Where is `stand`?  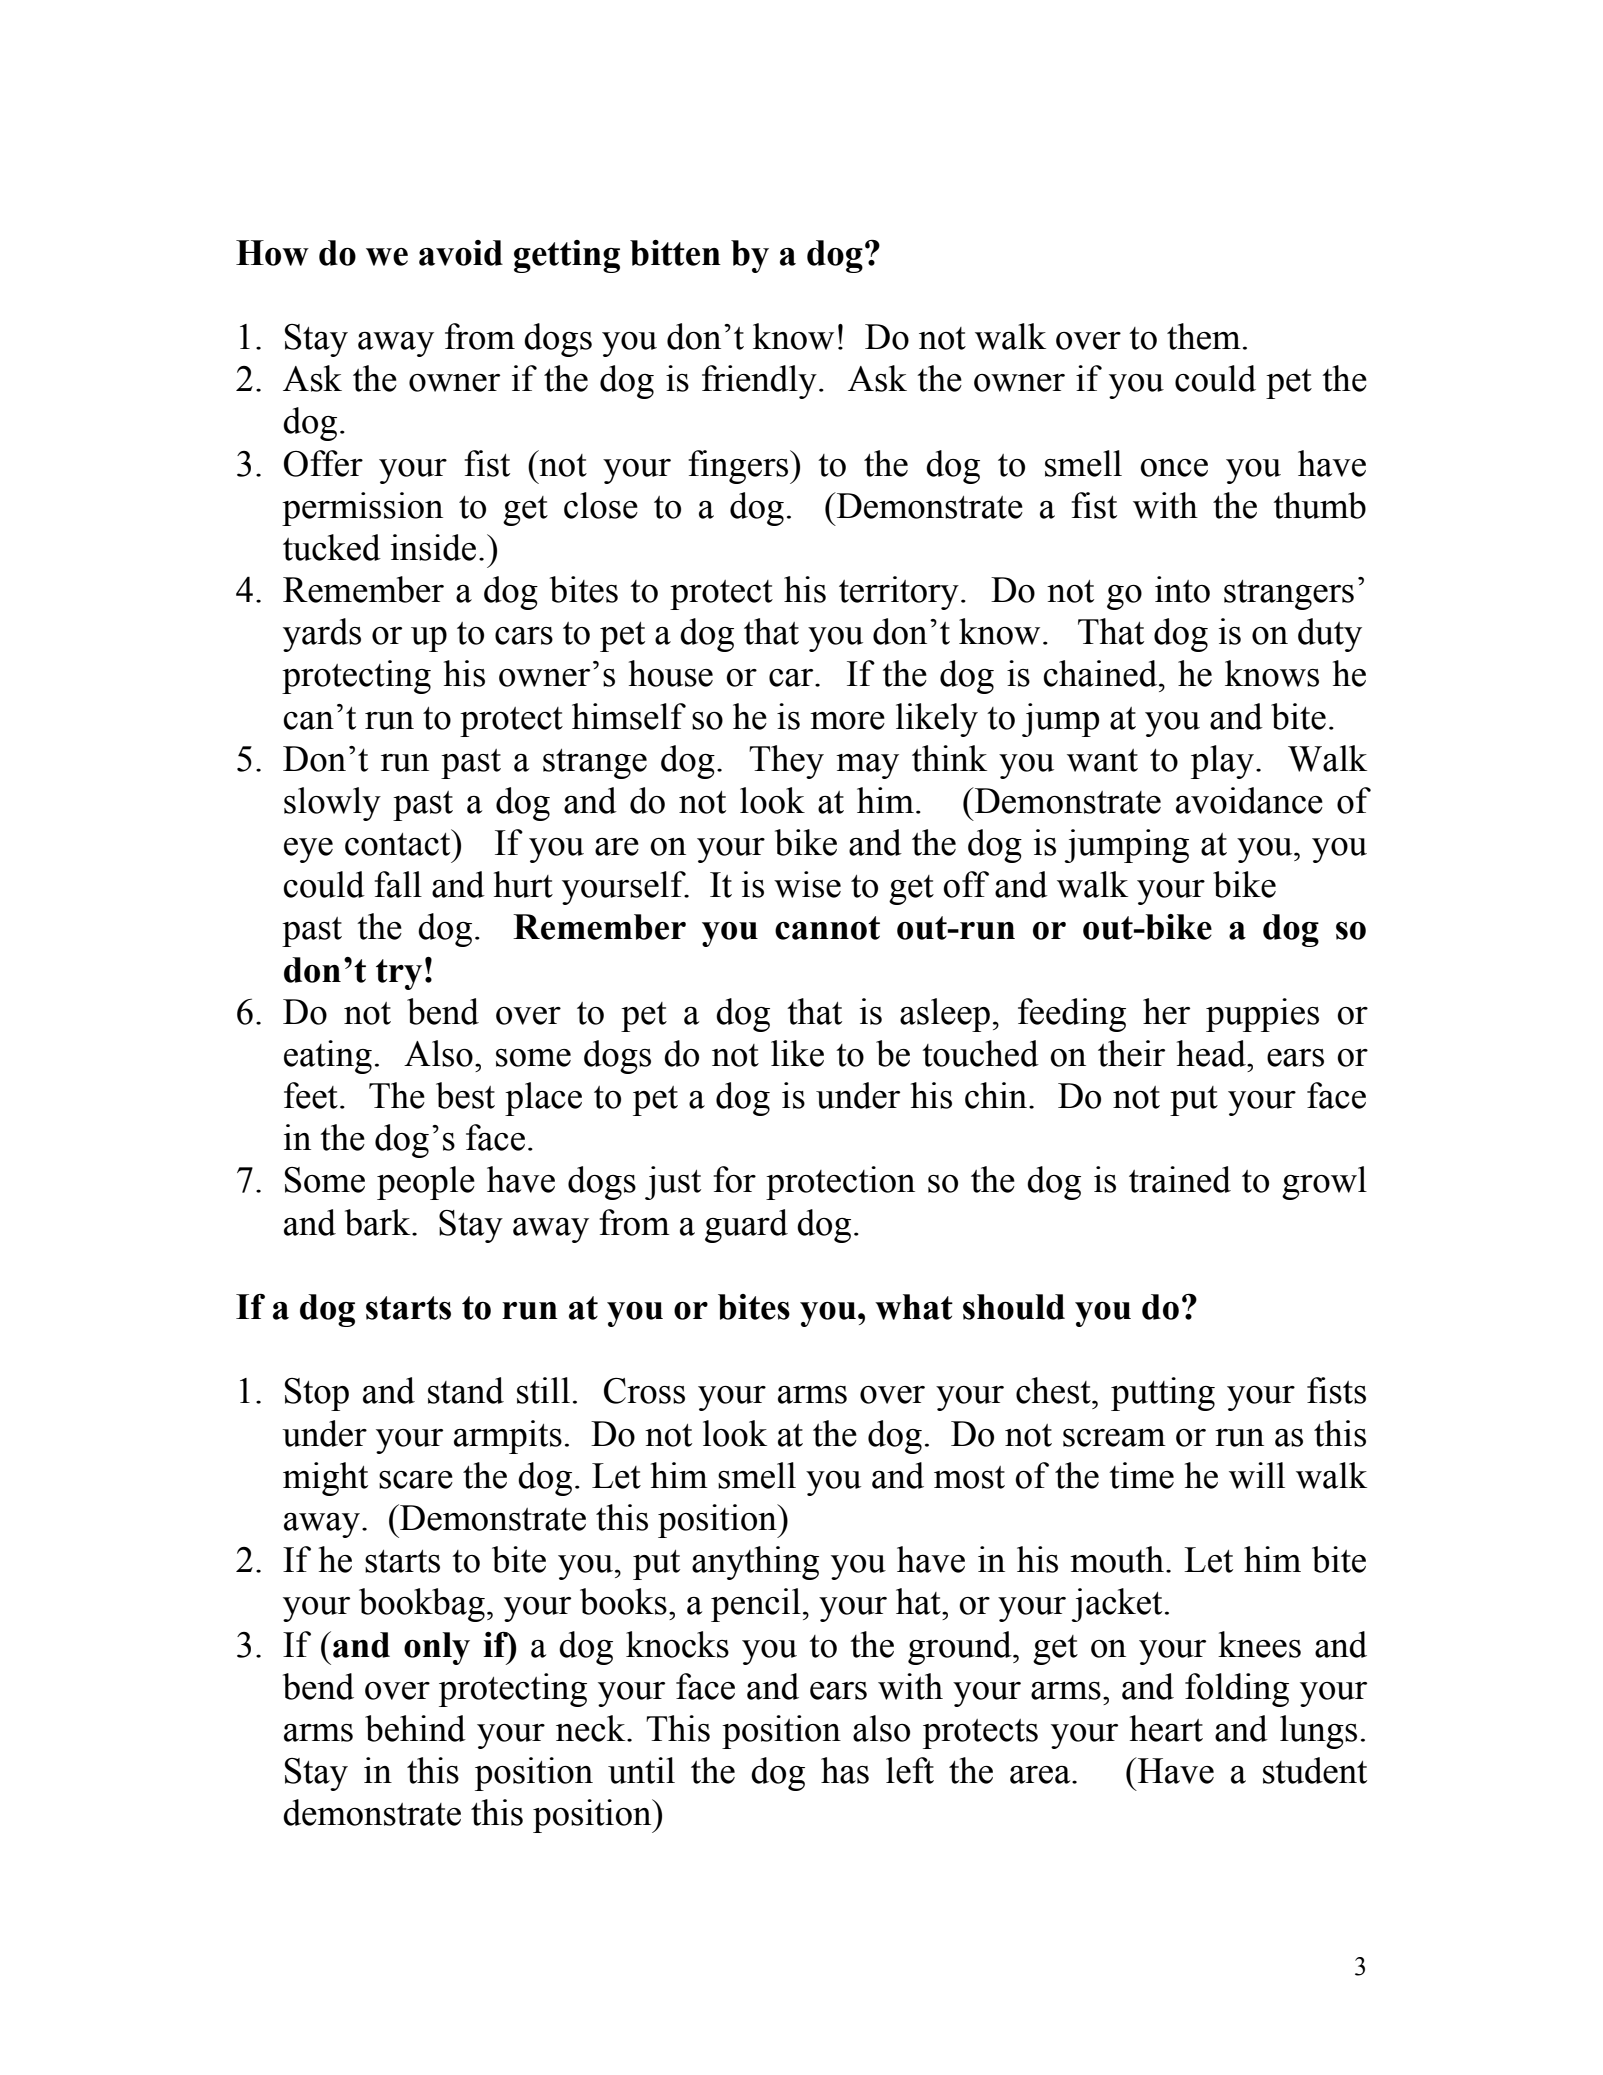 stand is located at coordinates (466, 1390).
